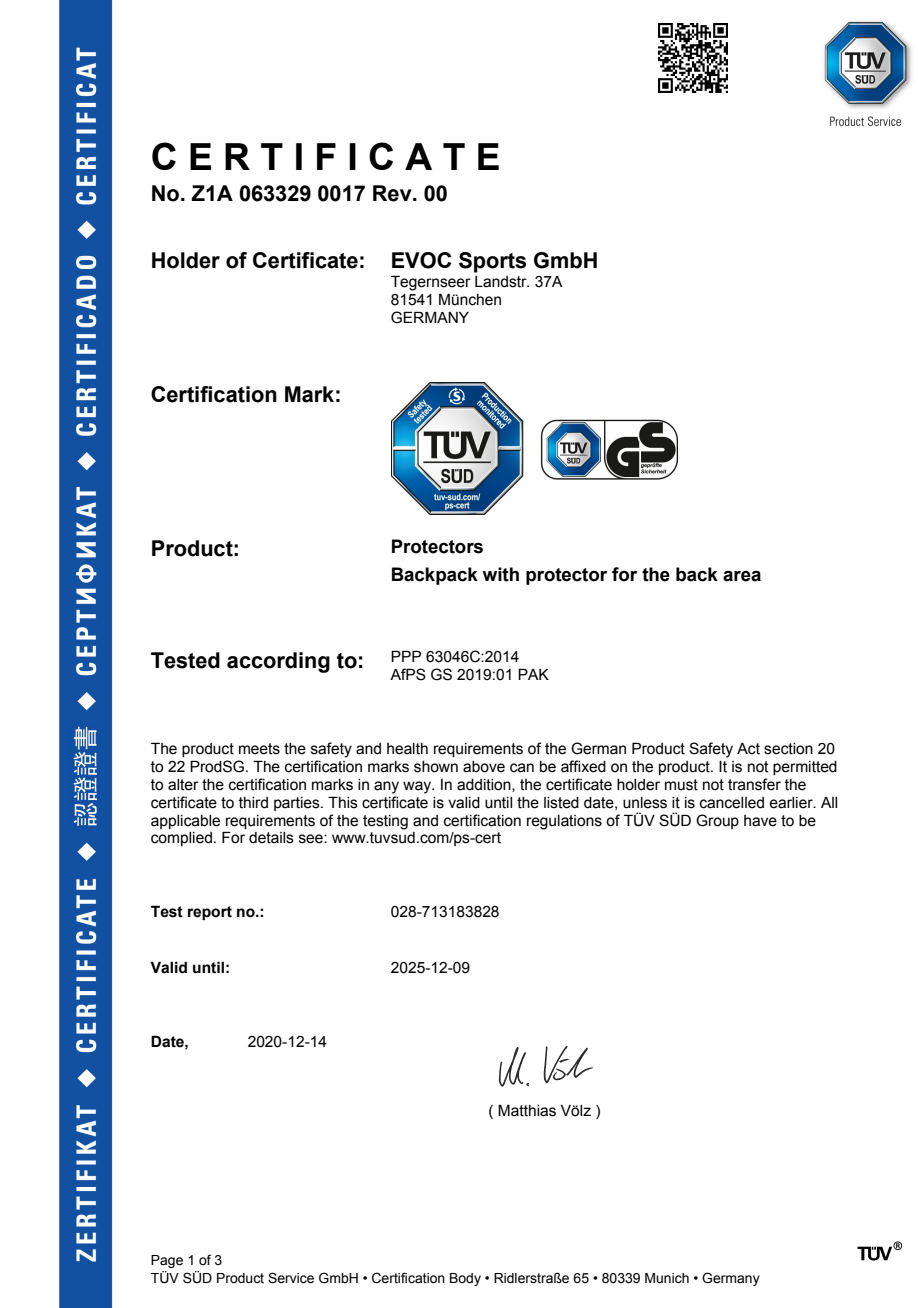  I want to click on above, so click(484, 767).
